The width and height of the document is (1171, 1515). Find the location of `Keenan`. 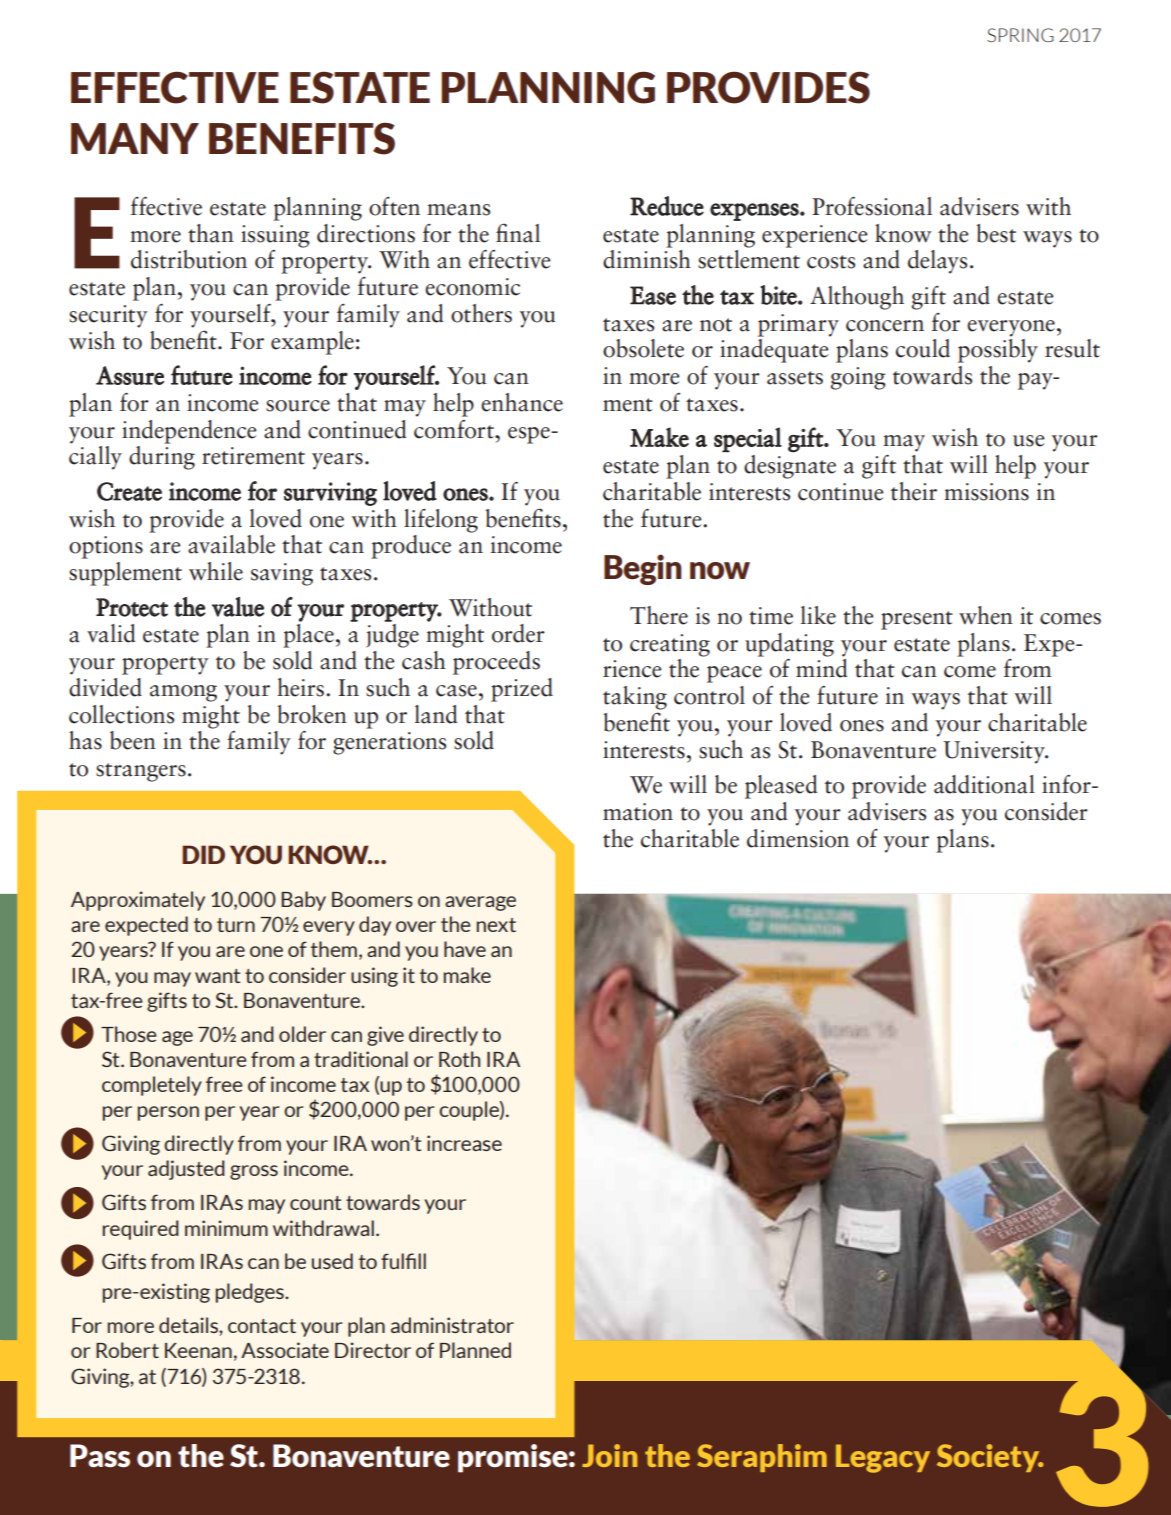

Keenan is located at coordinates (198, 1350).
